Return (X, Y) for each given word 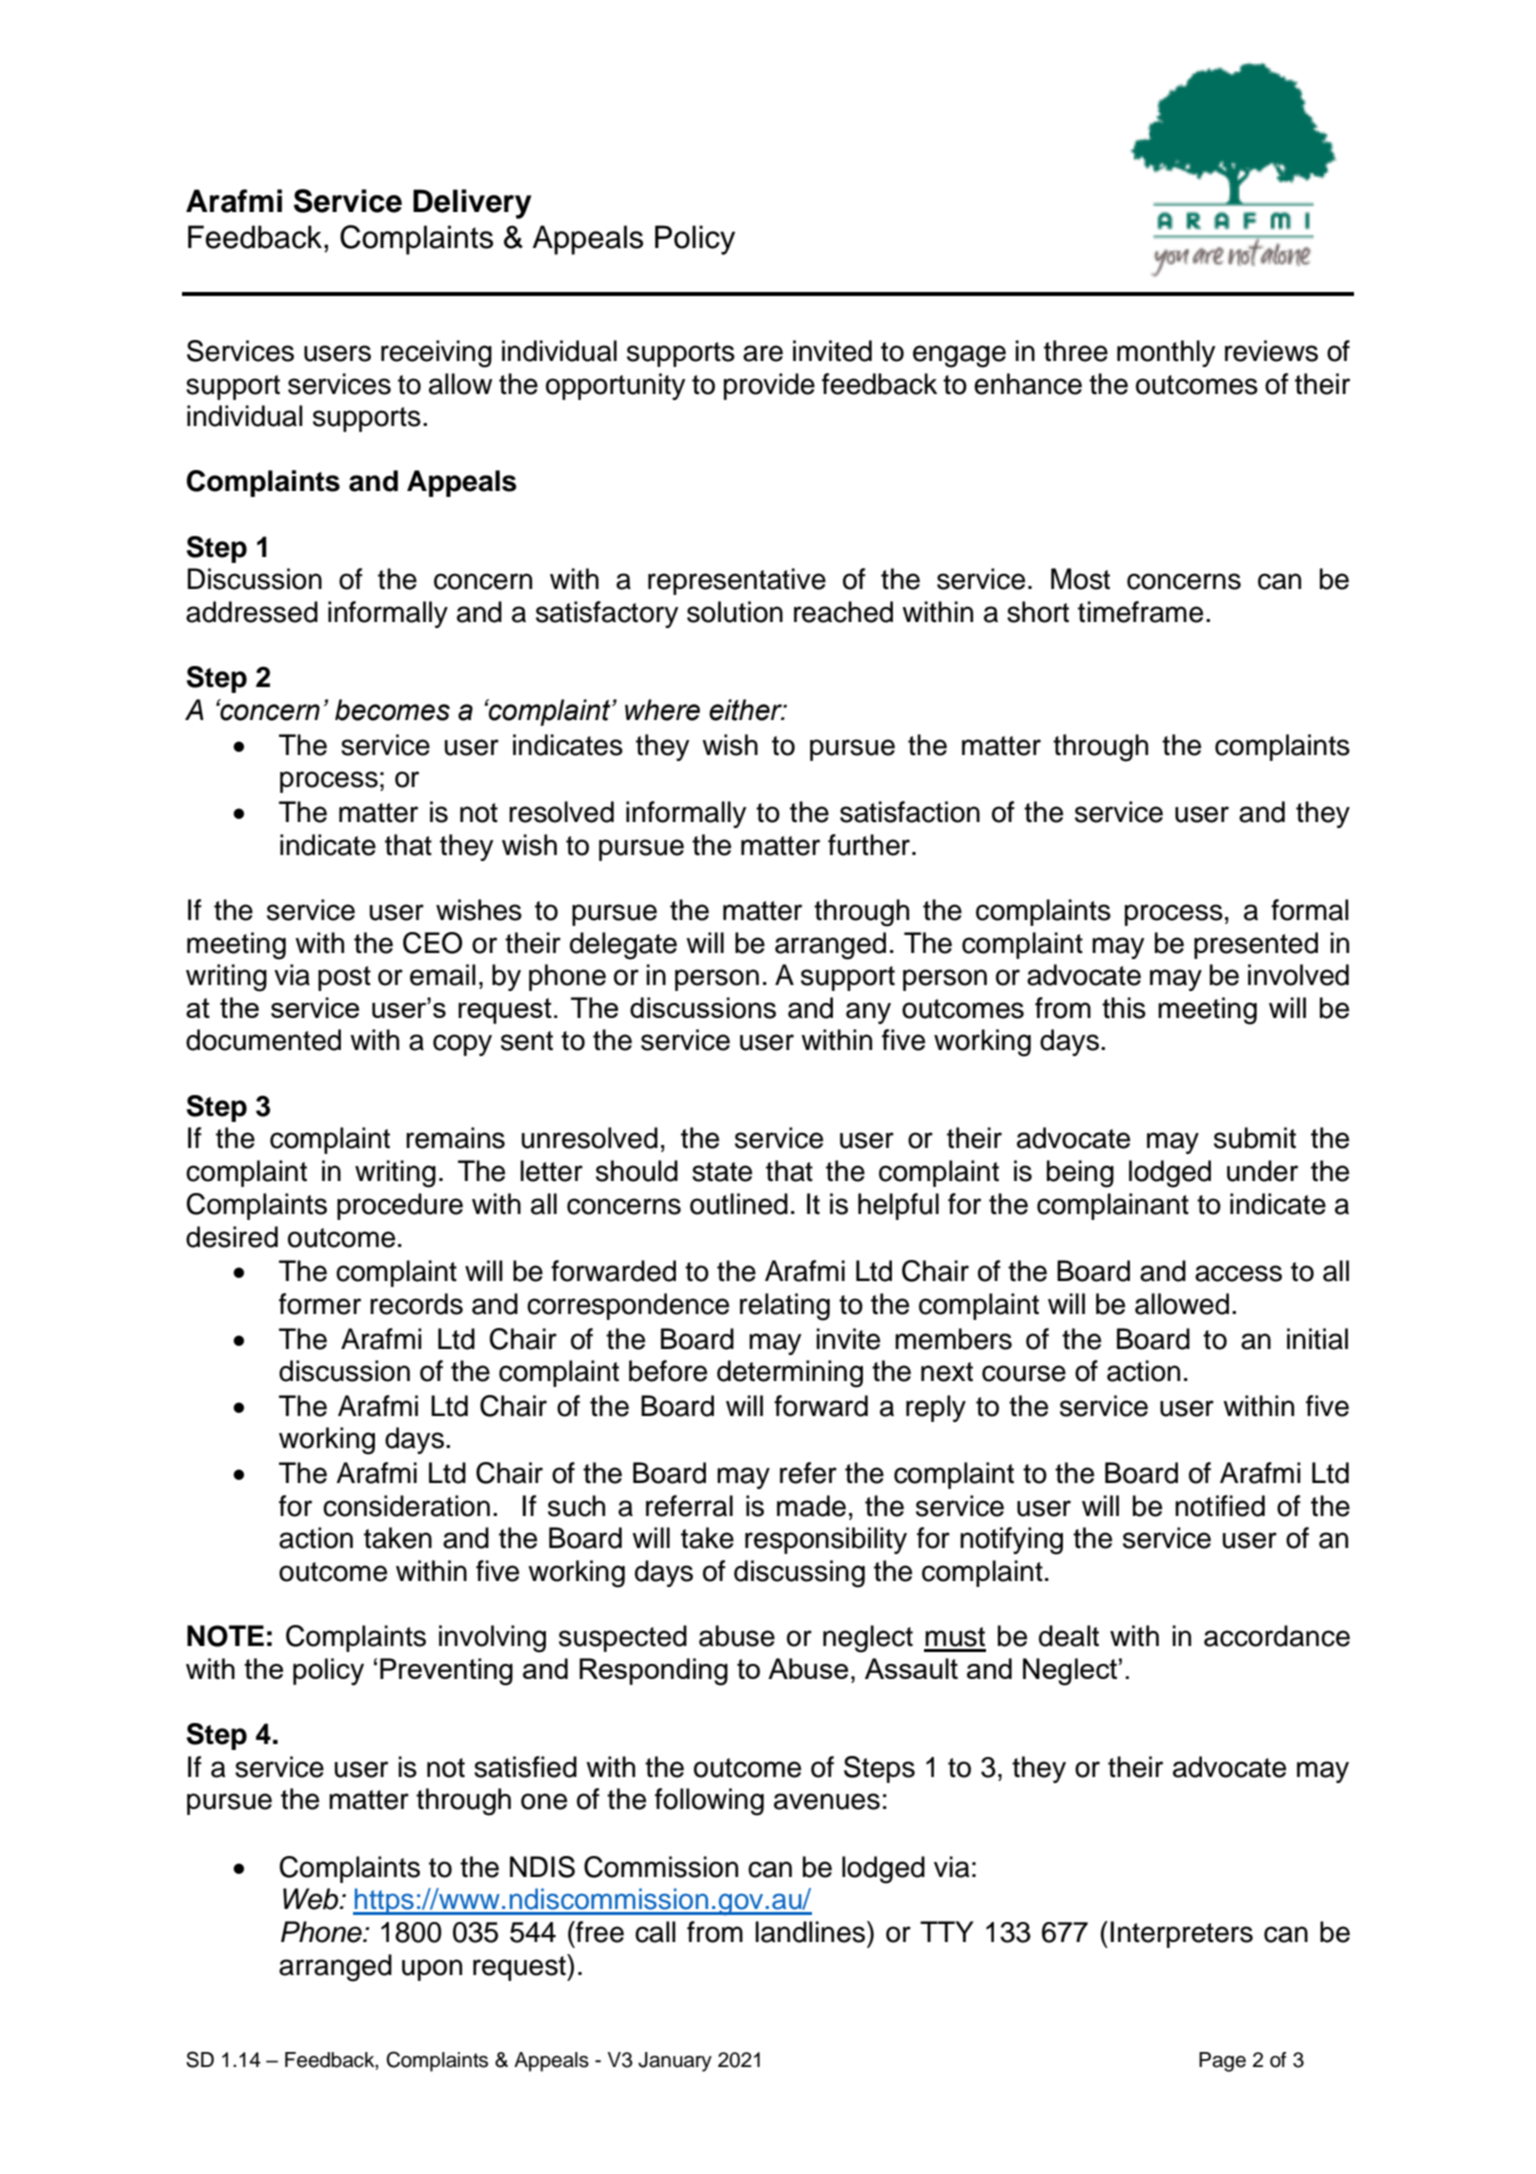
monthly (1166, 353)
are (763, 353)
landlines (811, 1932)
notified (1220, 1506)
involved (1298, 975)
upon (432, 1970)
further (869, 845)
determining (790, 1374)
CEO (432, 943)
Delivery (472, 204)
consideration (406, 1506)
